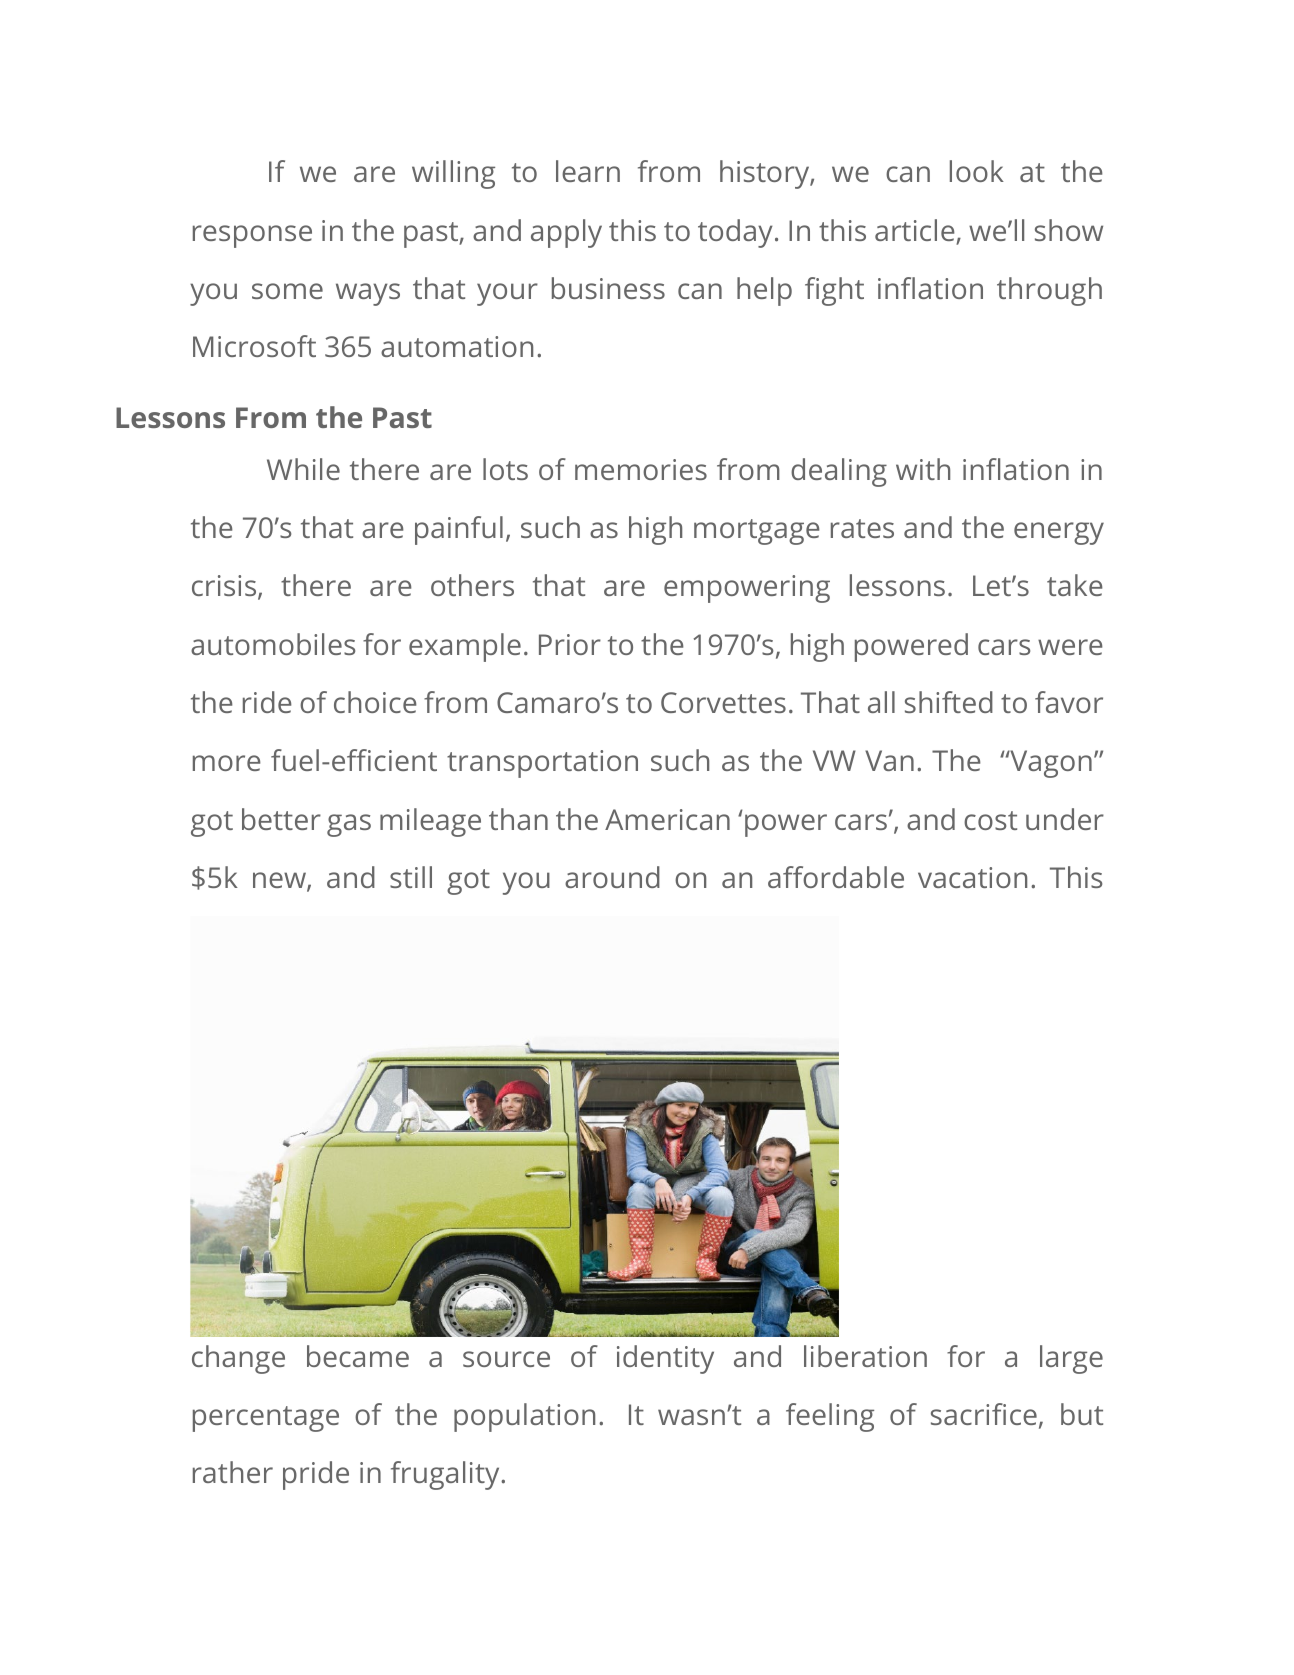  I want to click on energy, so click(1059, 533).
